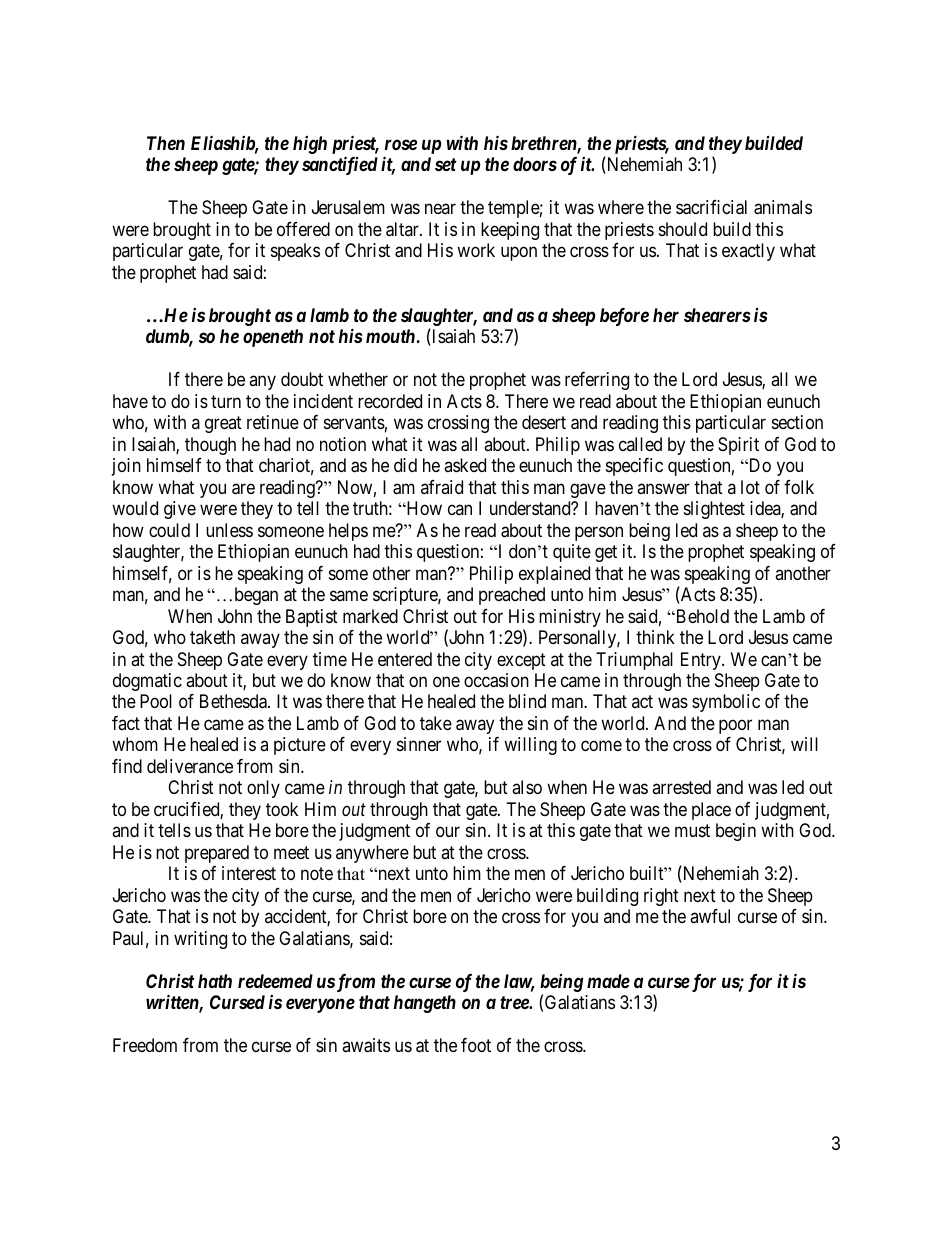  What do you see at coordinates (512, 596) in the screenshot?
I see `preached` at bounding box center [512, 596].
